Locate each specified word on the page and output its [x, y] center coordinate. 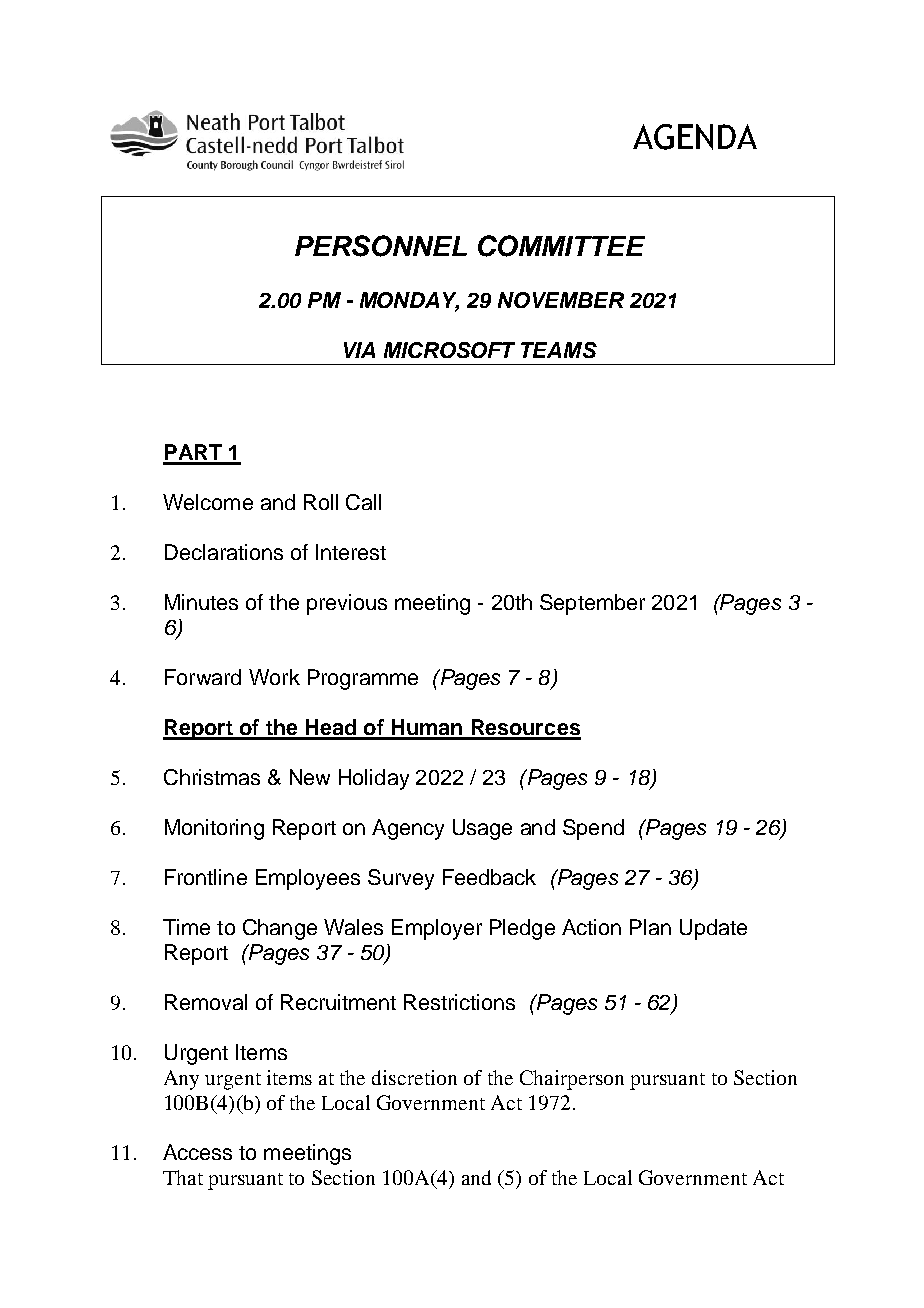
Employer [437, 929]
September [592, 604]
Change [280, 929]
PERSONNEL [381, 246]
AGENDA [695, 137]
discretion [414, 1077]
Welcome [208, 502]
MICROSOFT [449, 350]
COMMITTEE [561, 246]
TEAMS [559, 350]
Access [197, 1152]
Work [274, 677]
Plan [650, 927]
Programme [363, 679]
